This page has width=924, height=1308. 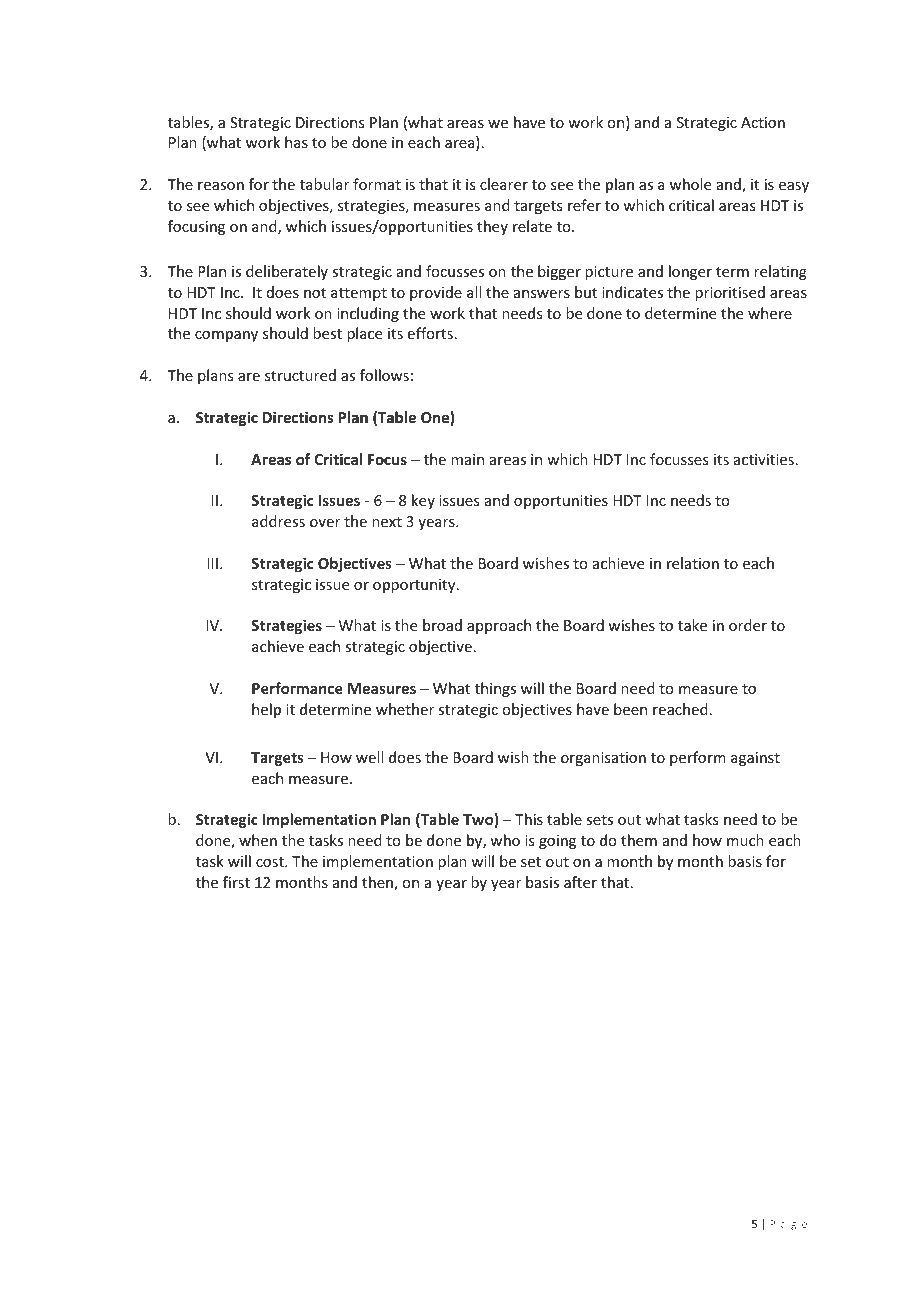 I want to click on approach, so click(x=499, y=626).
